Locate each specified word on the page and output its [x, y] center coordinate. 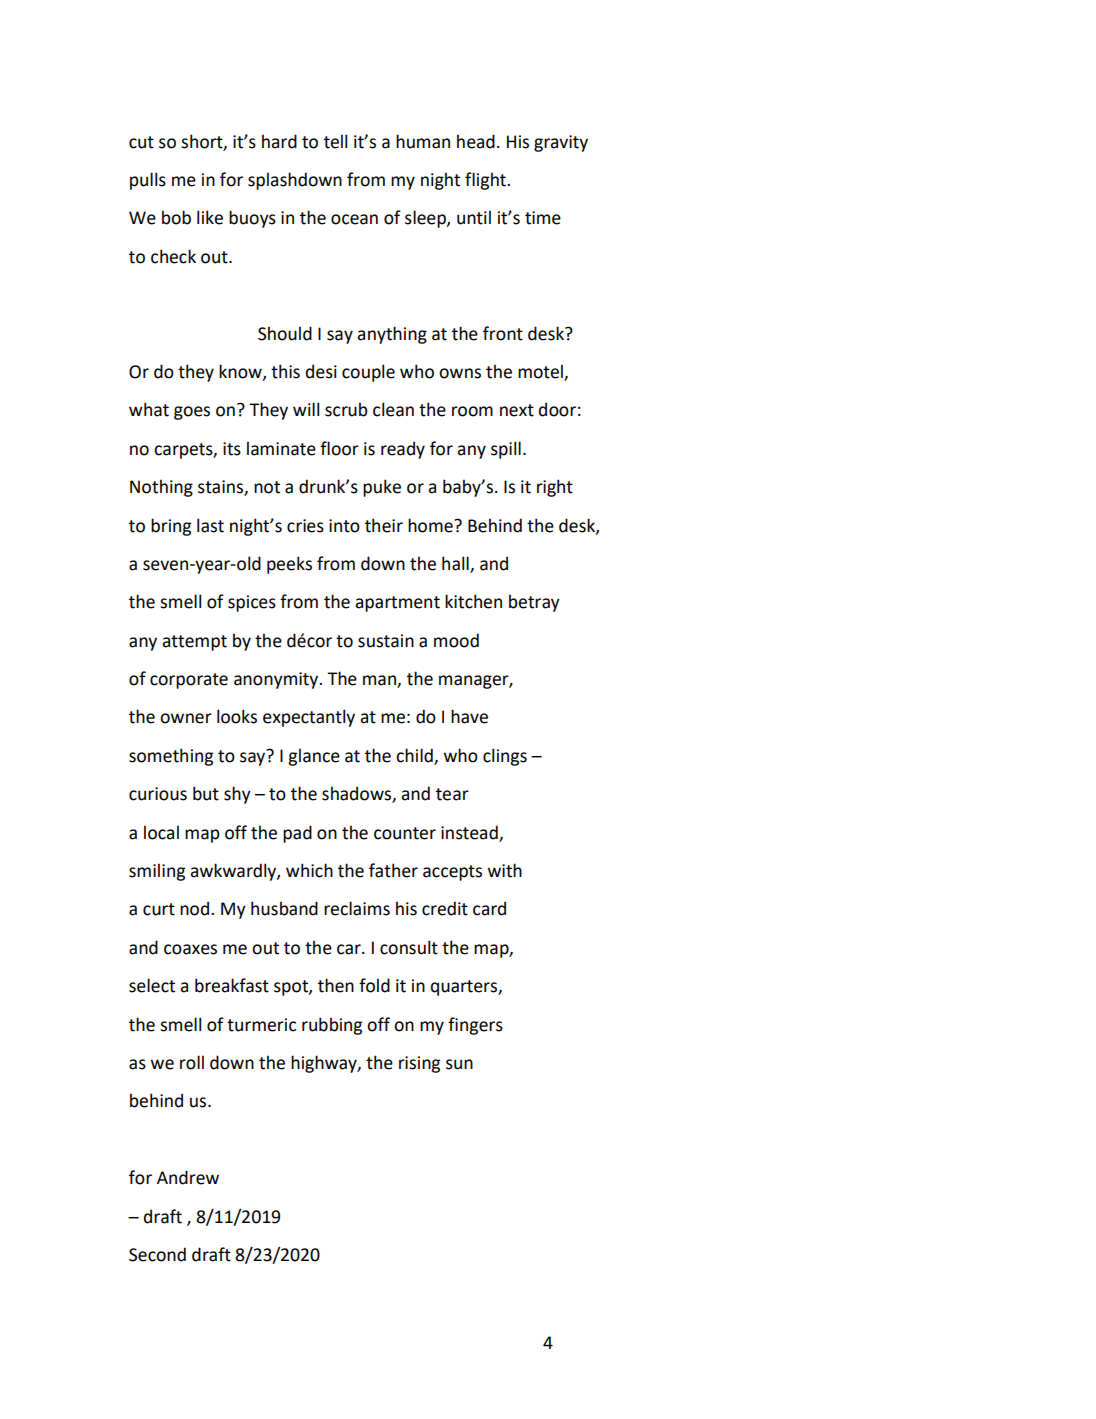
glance [314, 757]
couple [368, 373]
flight [486, 181]
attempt [194, 643]
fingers [475, 1026]
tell [335, 141]
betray [534, 603]
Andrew [188, 1177]
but [206, 793]
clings [505, 757]
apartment [397, 604]
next [517, 410]
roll [192, 1062]
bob [176, 217]
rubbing [332, 1026]
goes [192, 413]
